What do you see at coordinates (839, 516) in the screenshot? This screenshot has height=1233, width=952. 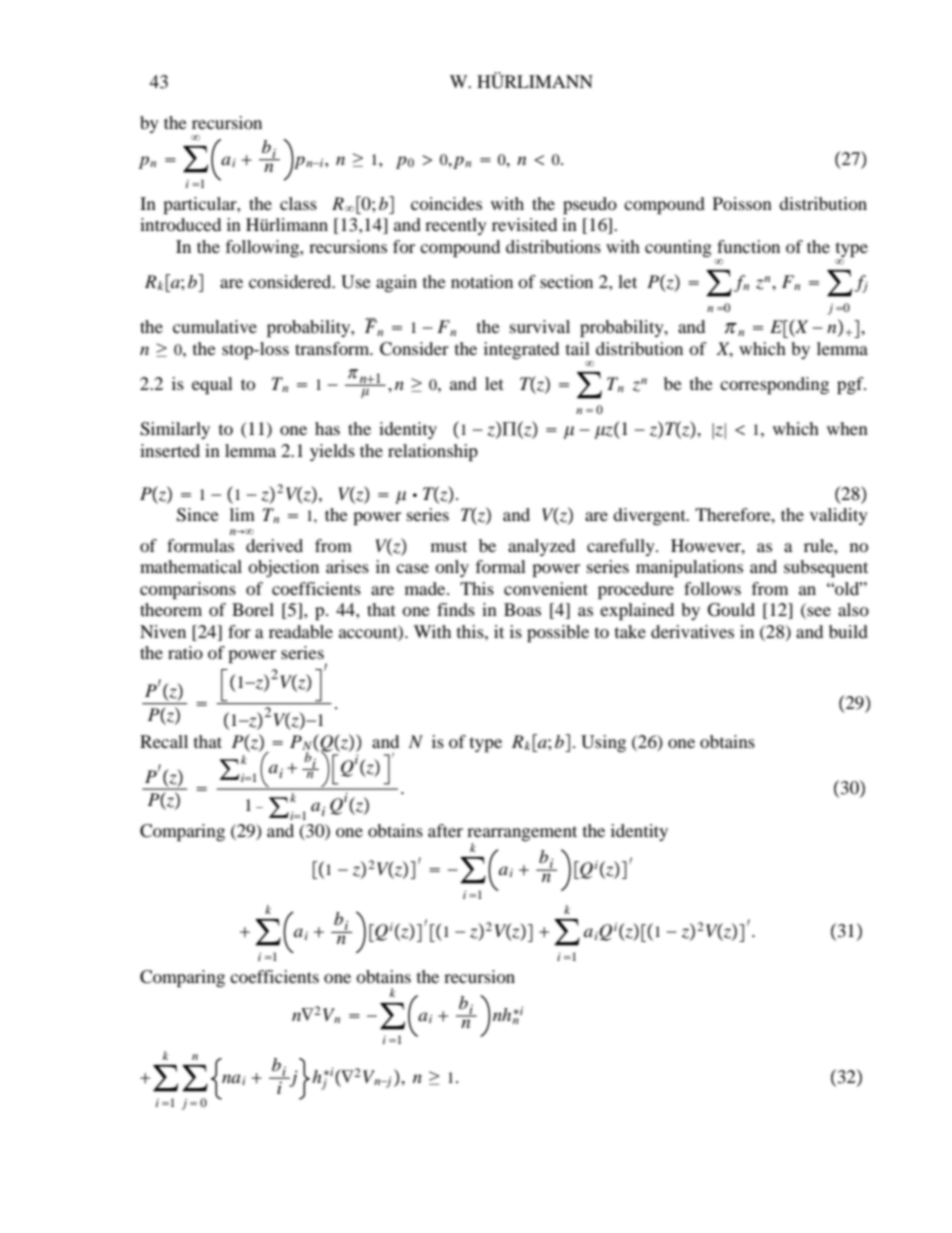 I see `validity` at bounding box center [839, 516].
